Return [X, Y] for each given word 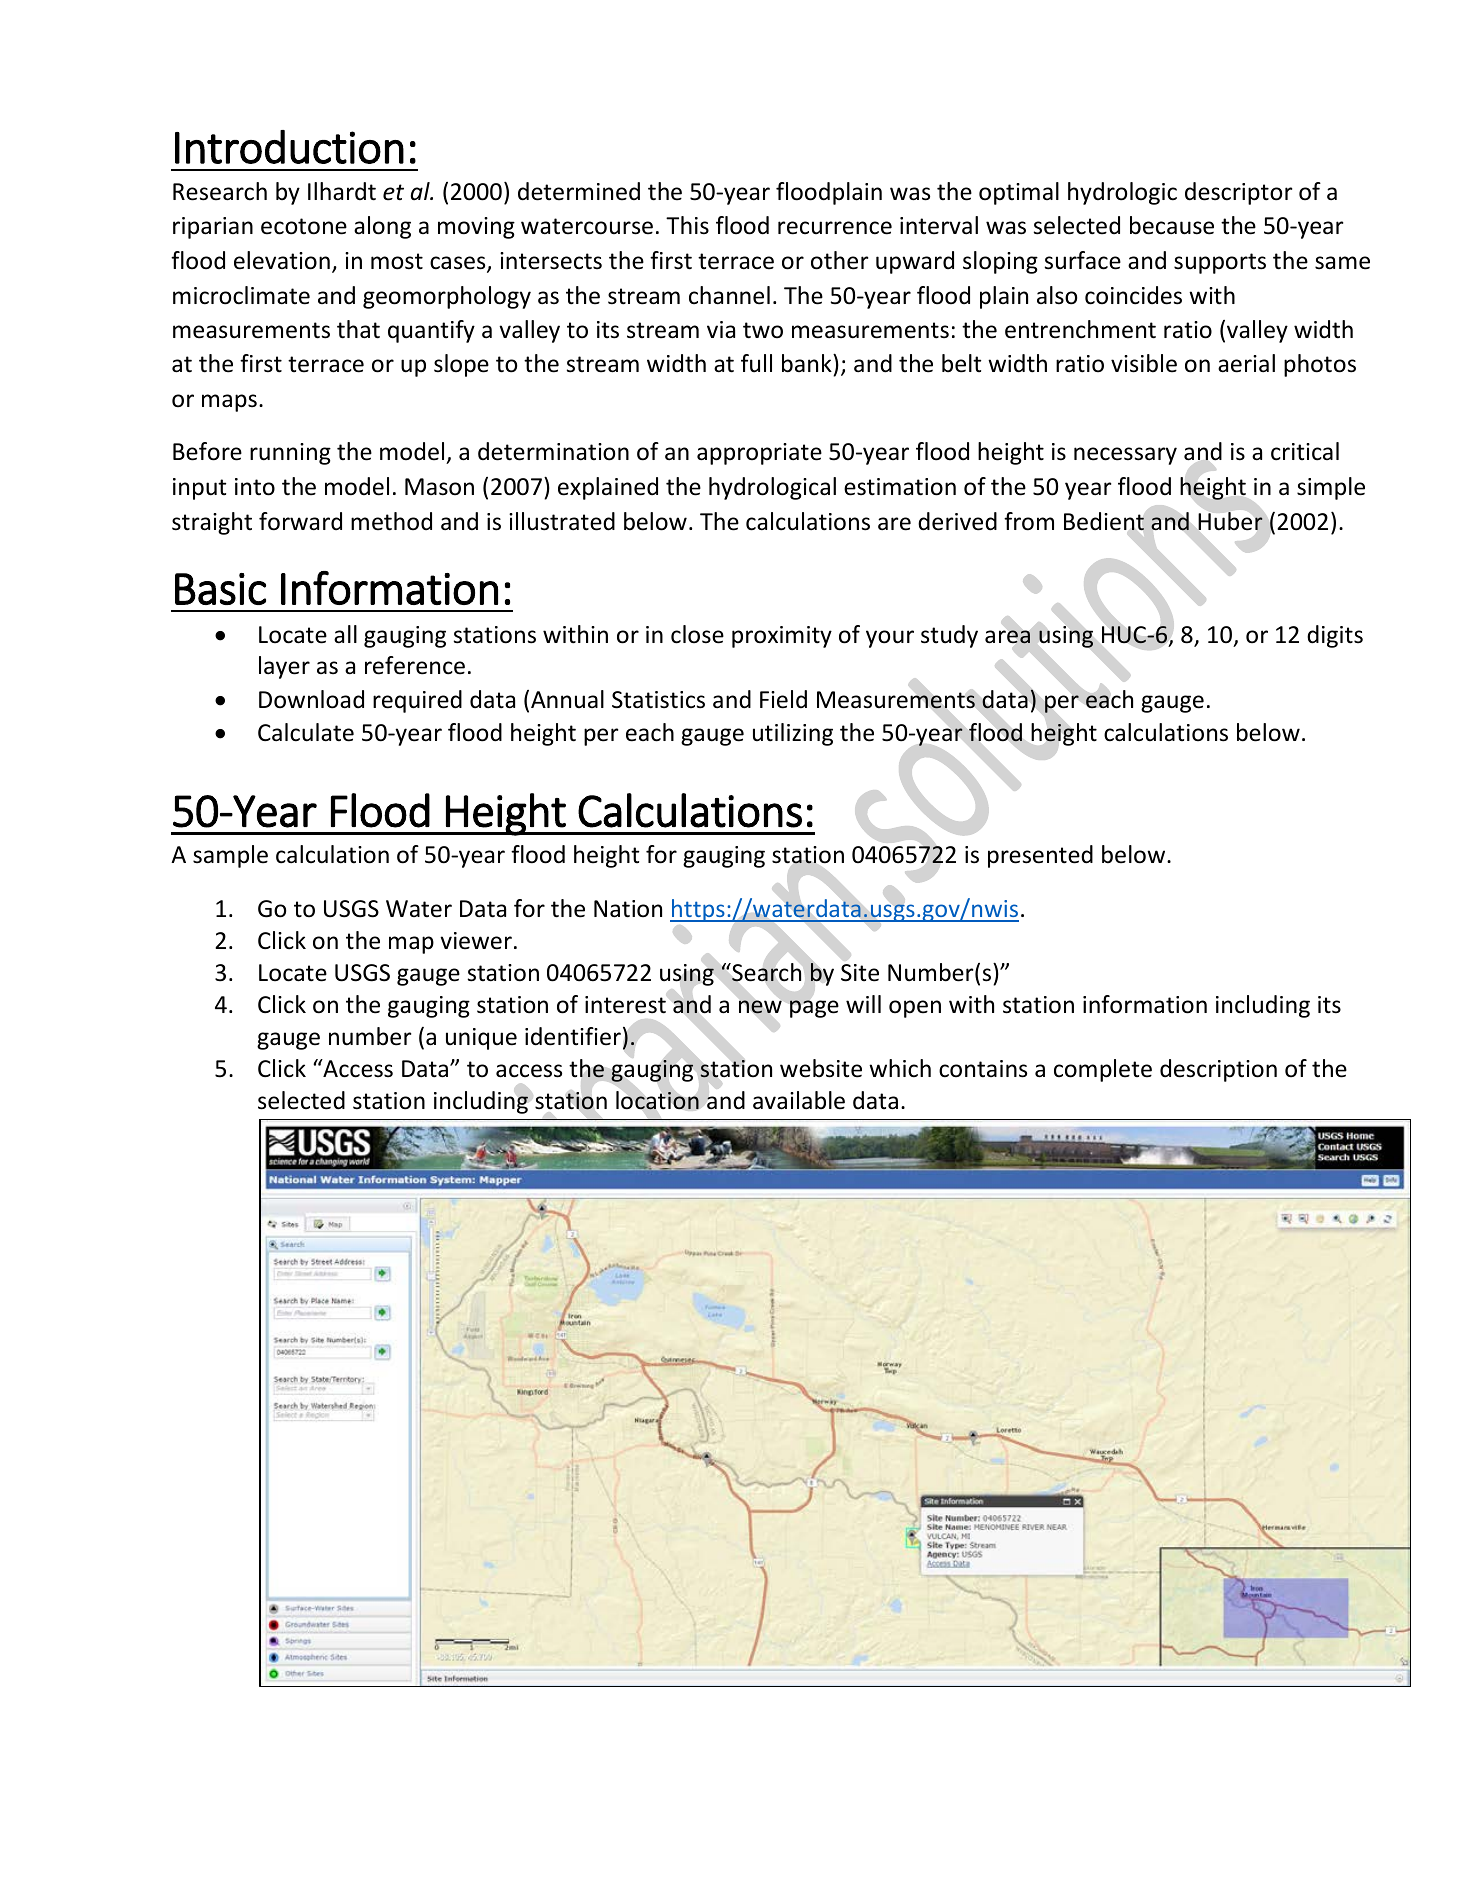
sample [230, 856]
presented [1040, 856]
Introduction [289, 147]
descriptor [1239, 193]
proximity [782, 637]
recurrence [835, 228]
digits [1335, 636]
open [915, 1009]
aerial [1246, 363]
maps [229, 403]
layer [284, 667]
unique [481, 1039]
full [756, 363]
